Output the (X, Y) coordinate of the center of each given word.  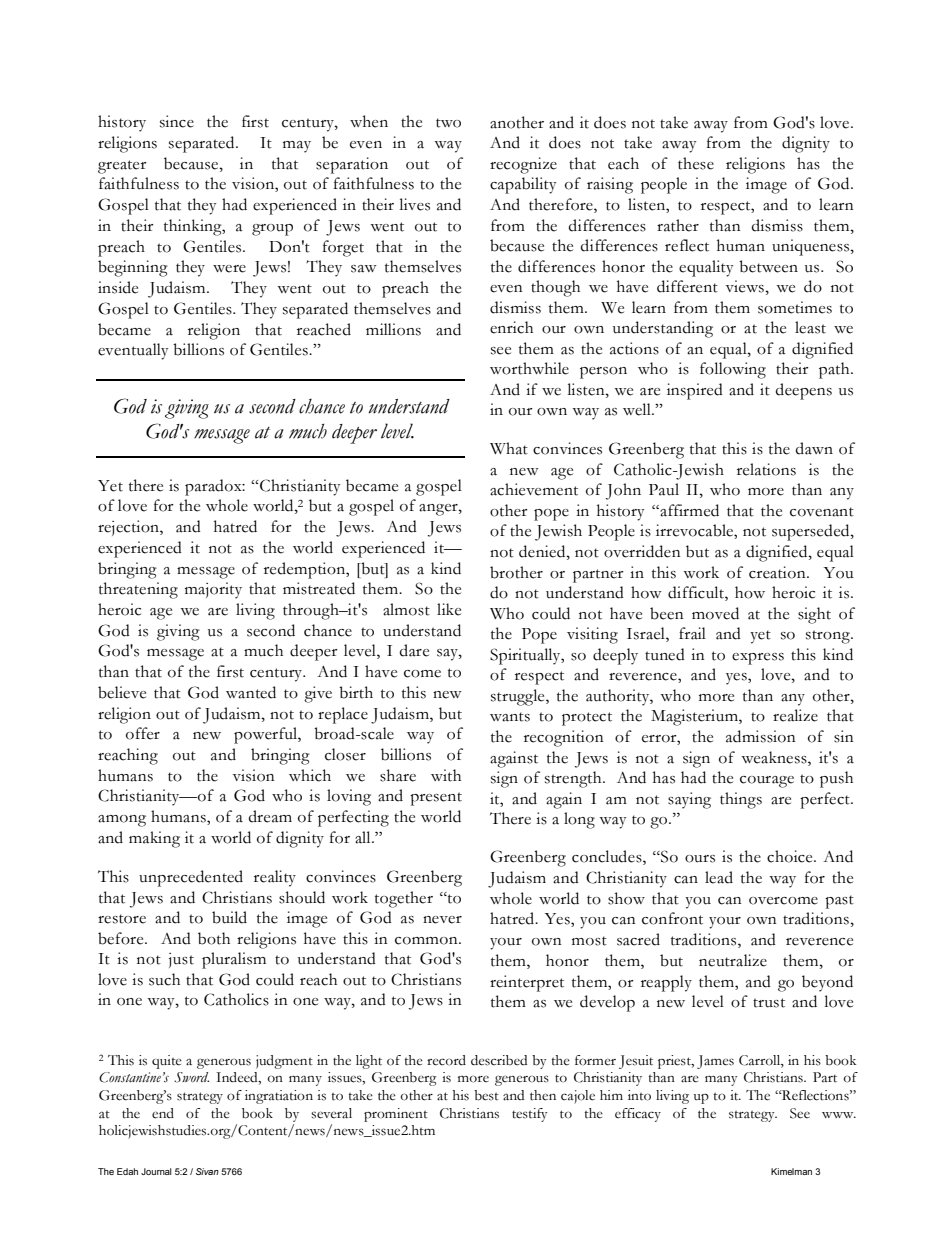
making (154, 839)
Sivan (207, 1171)
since (177, 121)
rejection (129, 528)
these (696, 163)
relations (766, 469)
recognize (523, 165)
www (839, 1115)
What (509, 448)
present (436, 799)
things (741, 800)
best (486, 1095)
